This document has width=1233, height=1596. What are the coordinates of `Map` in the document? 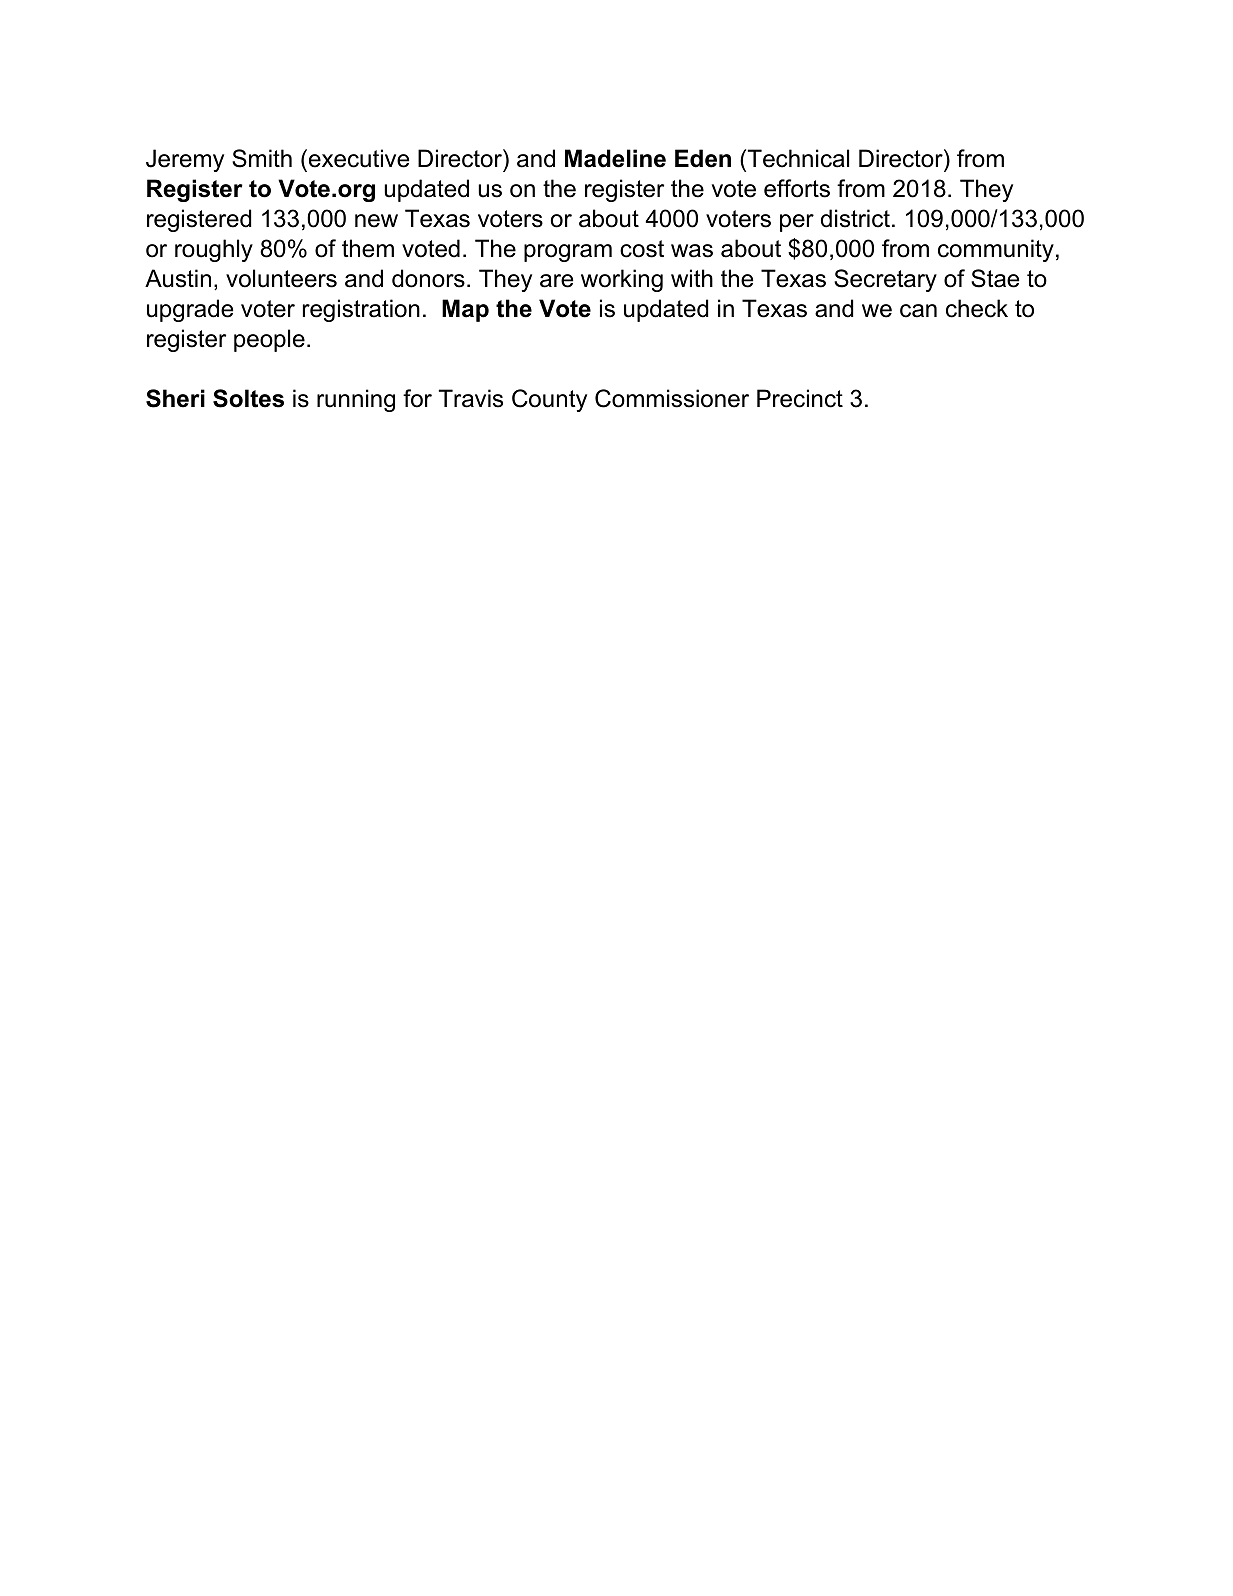 It's located at (465, 310).
